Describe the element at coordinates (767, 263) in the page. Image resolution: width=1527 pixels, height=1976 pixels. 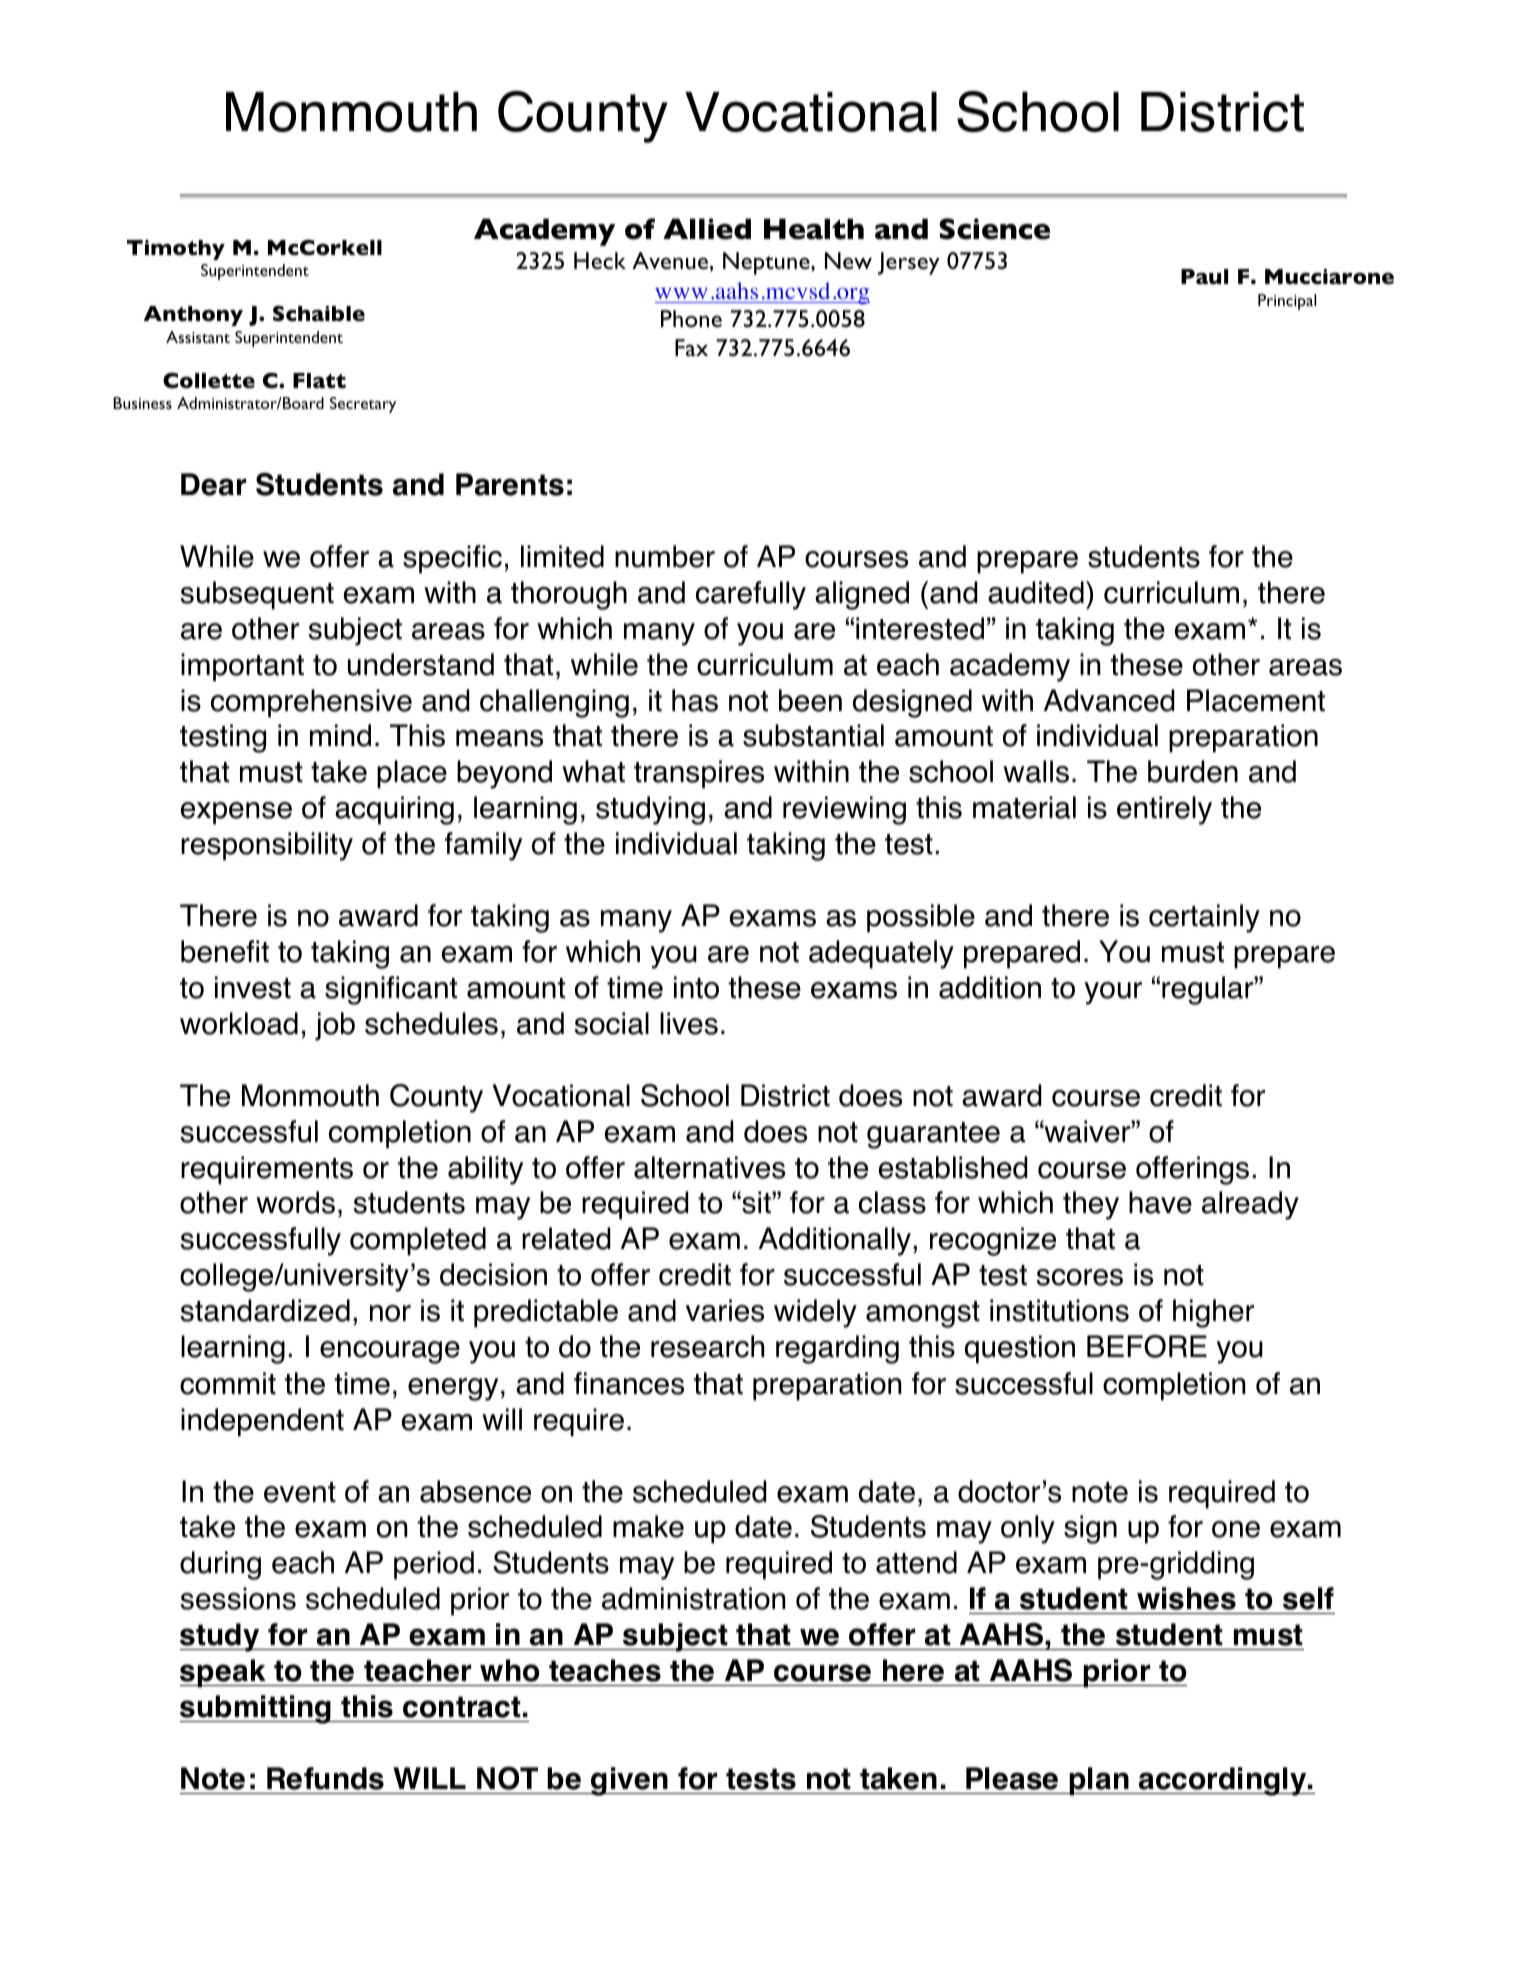
I see `Neptune` at that location.
